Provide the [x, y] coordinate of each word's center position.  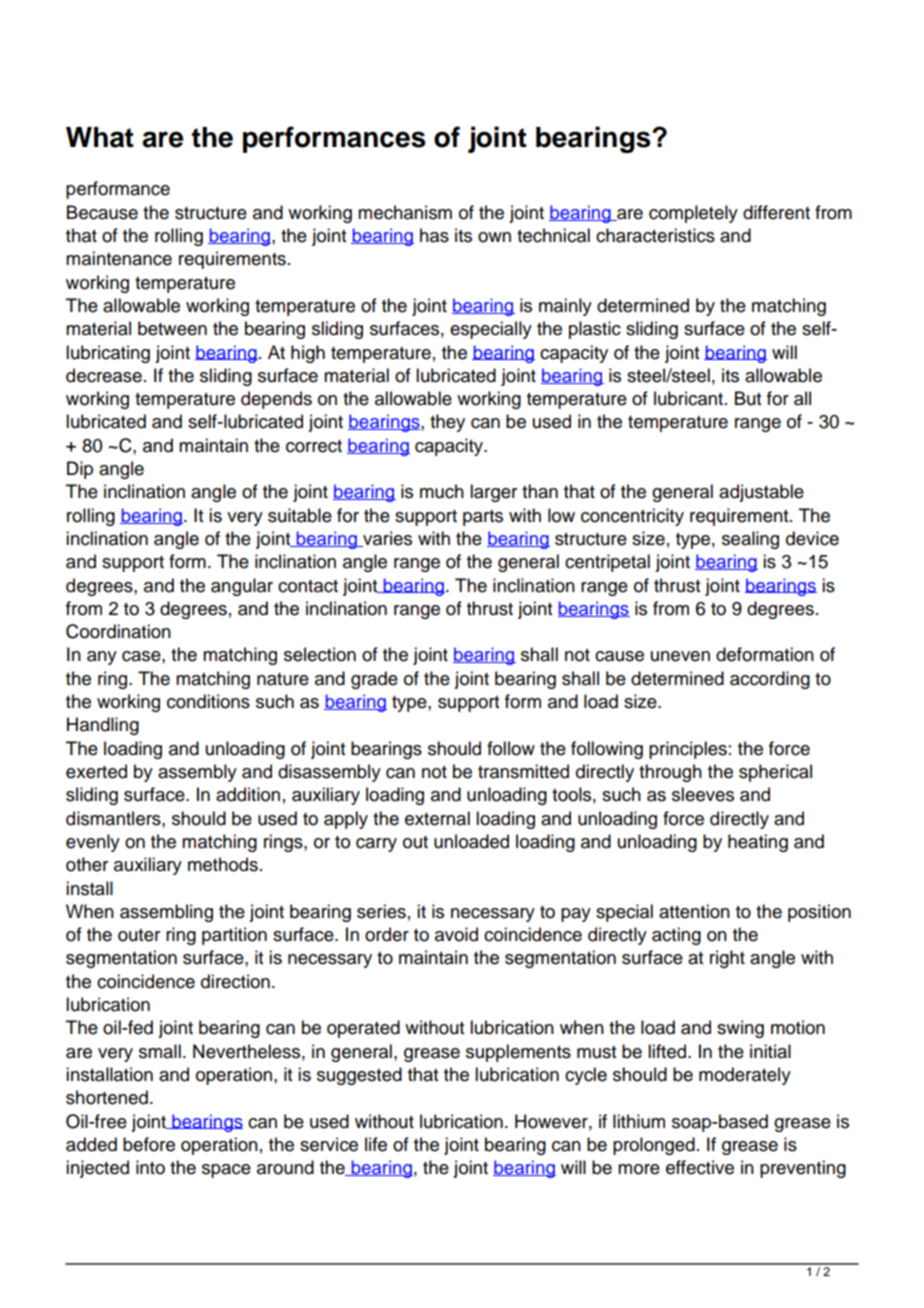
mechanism [405, 212]
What [100, 137]
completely [693, 214]
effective [700, 1167]
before [149, 1144]
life [376, 1144]
